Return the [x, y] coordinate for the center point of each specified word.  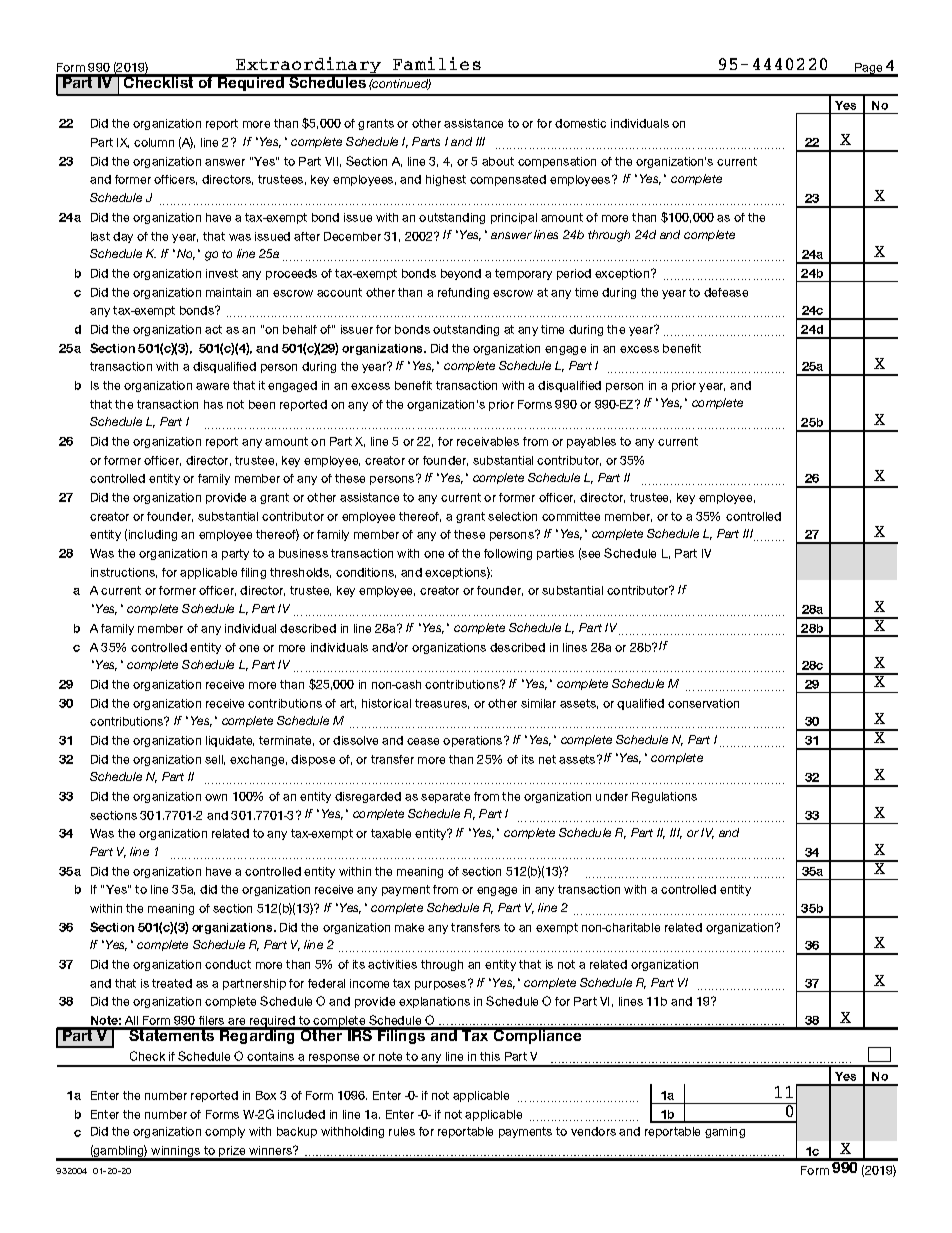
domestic [580, 123]
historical [386, 703]
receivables [488, 441]
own [216, 797]
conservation [703, 703]
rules [402, 1131]
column [154, 142]
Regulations [664, 797]
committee [571, 516]
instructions [124, 573]
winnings [176, 1153]
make [409, 927]
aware [212, 386]
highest [446, 180]
